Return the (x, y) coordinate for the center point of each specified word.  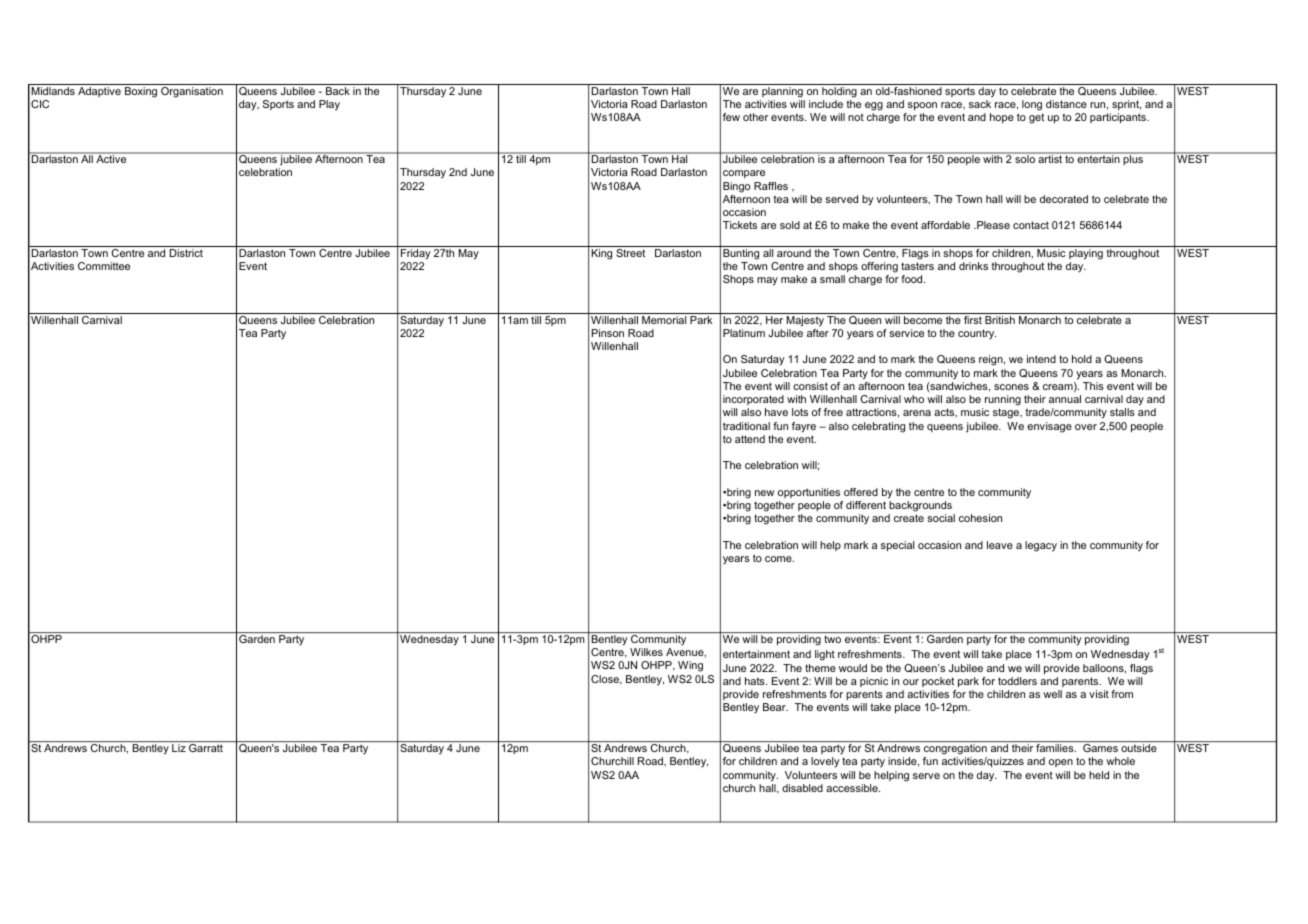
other (755, 117)
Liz (179, 748)
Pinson (608, 333)
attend (750, 439)
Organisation (192, 92)
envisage (1049, 427)
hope (1002, 118)
